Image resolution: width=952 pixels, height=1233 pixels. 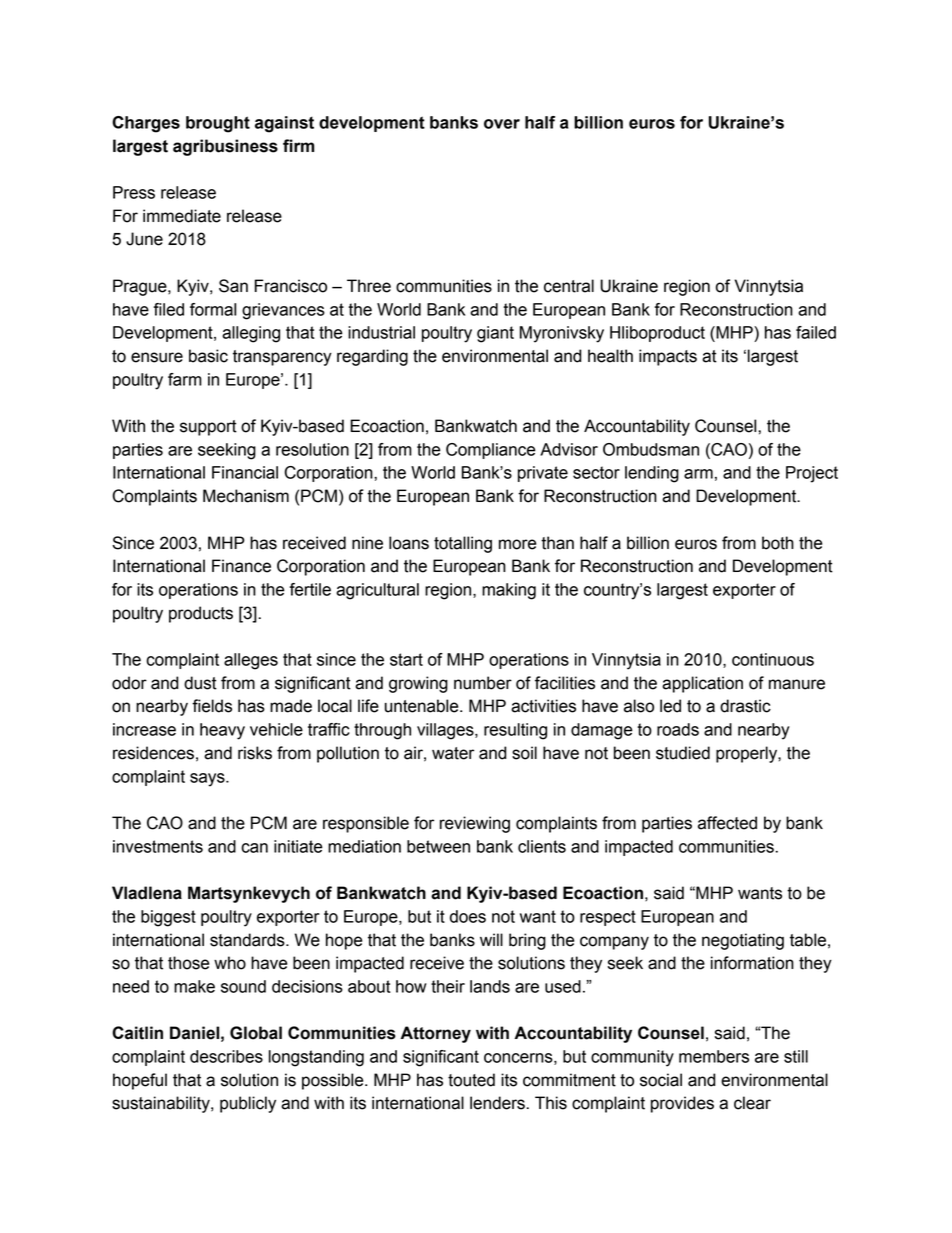 I want to click on central, so click(x=569, y=286).
